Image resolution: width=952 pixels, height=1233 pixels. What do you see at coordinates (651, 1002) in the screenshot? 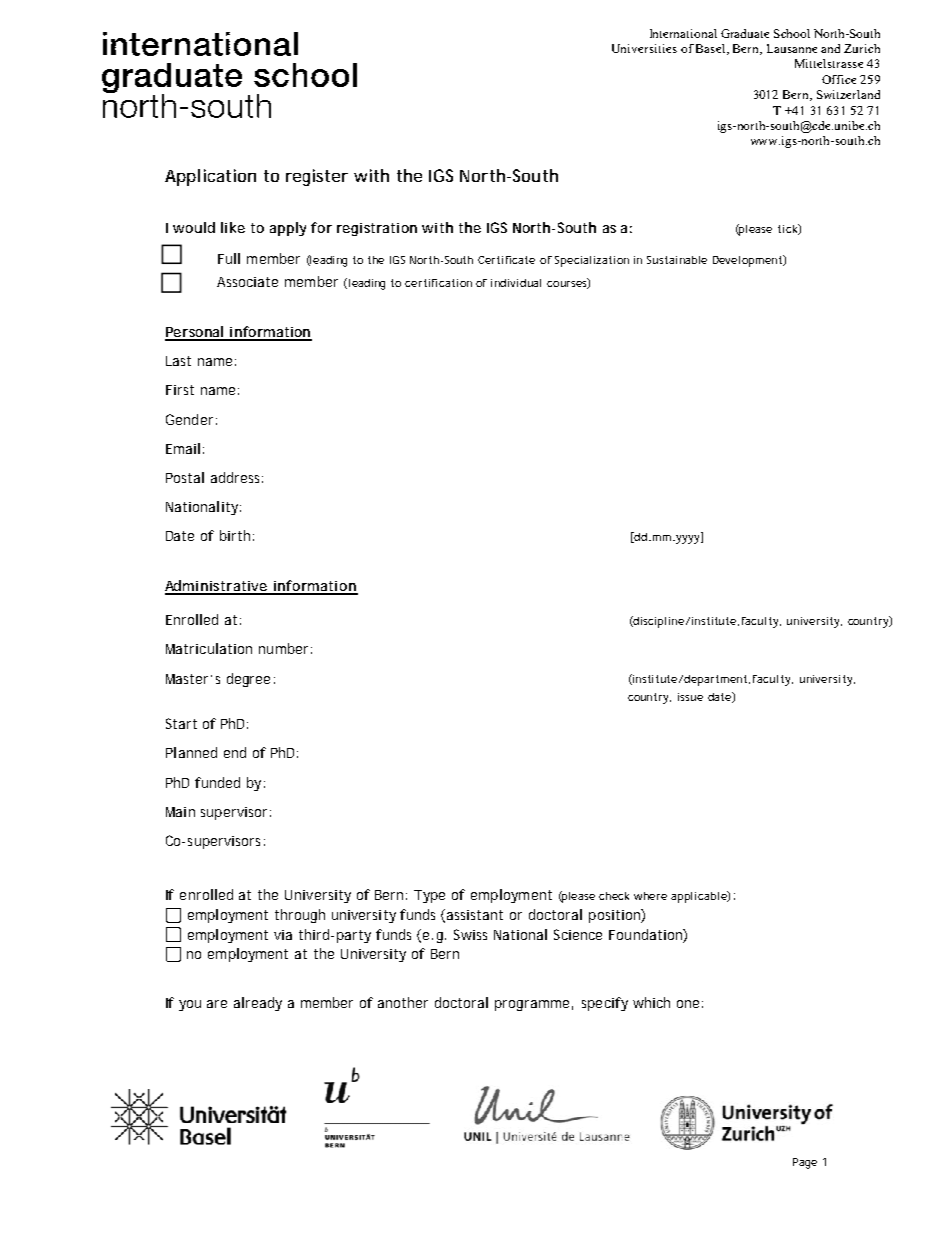
I see `which` at bounding box center [651, 1002].
